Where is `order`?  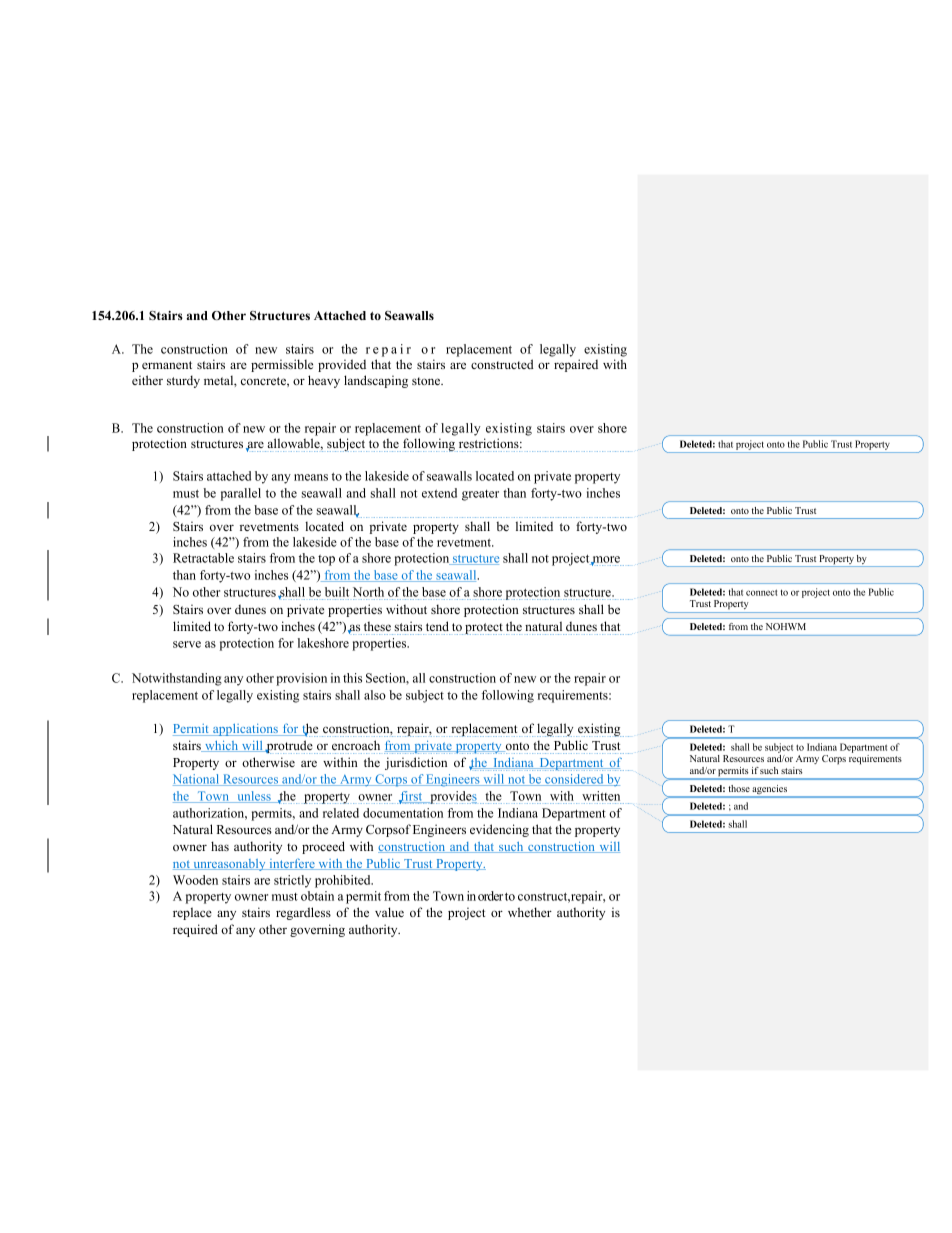 order is located at coordinates (490, 896).
